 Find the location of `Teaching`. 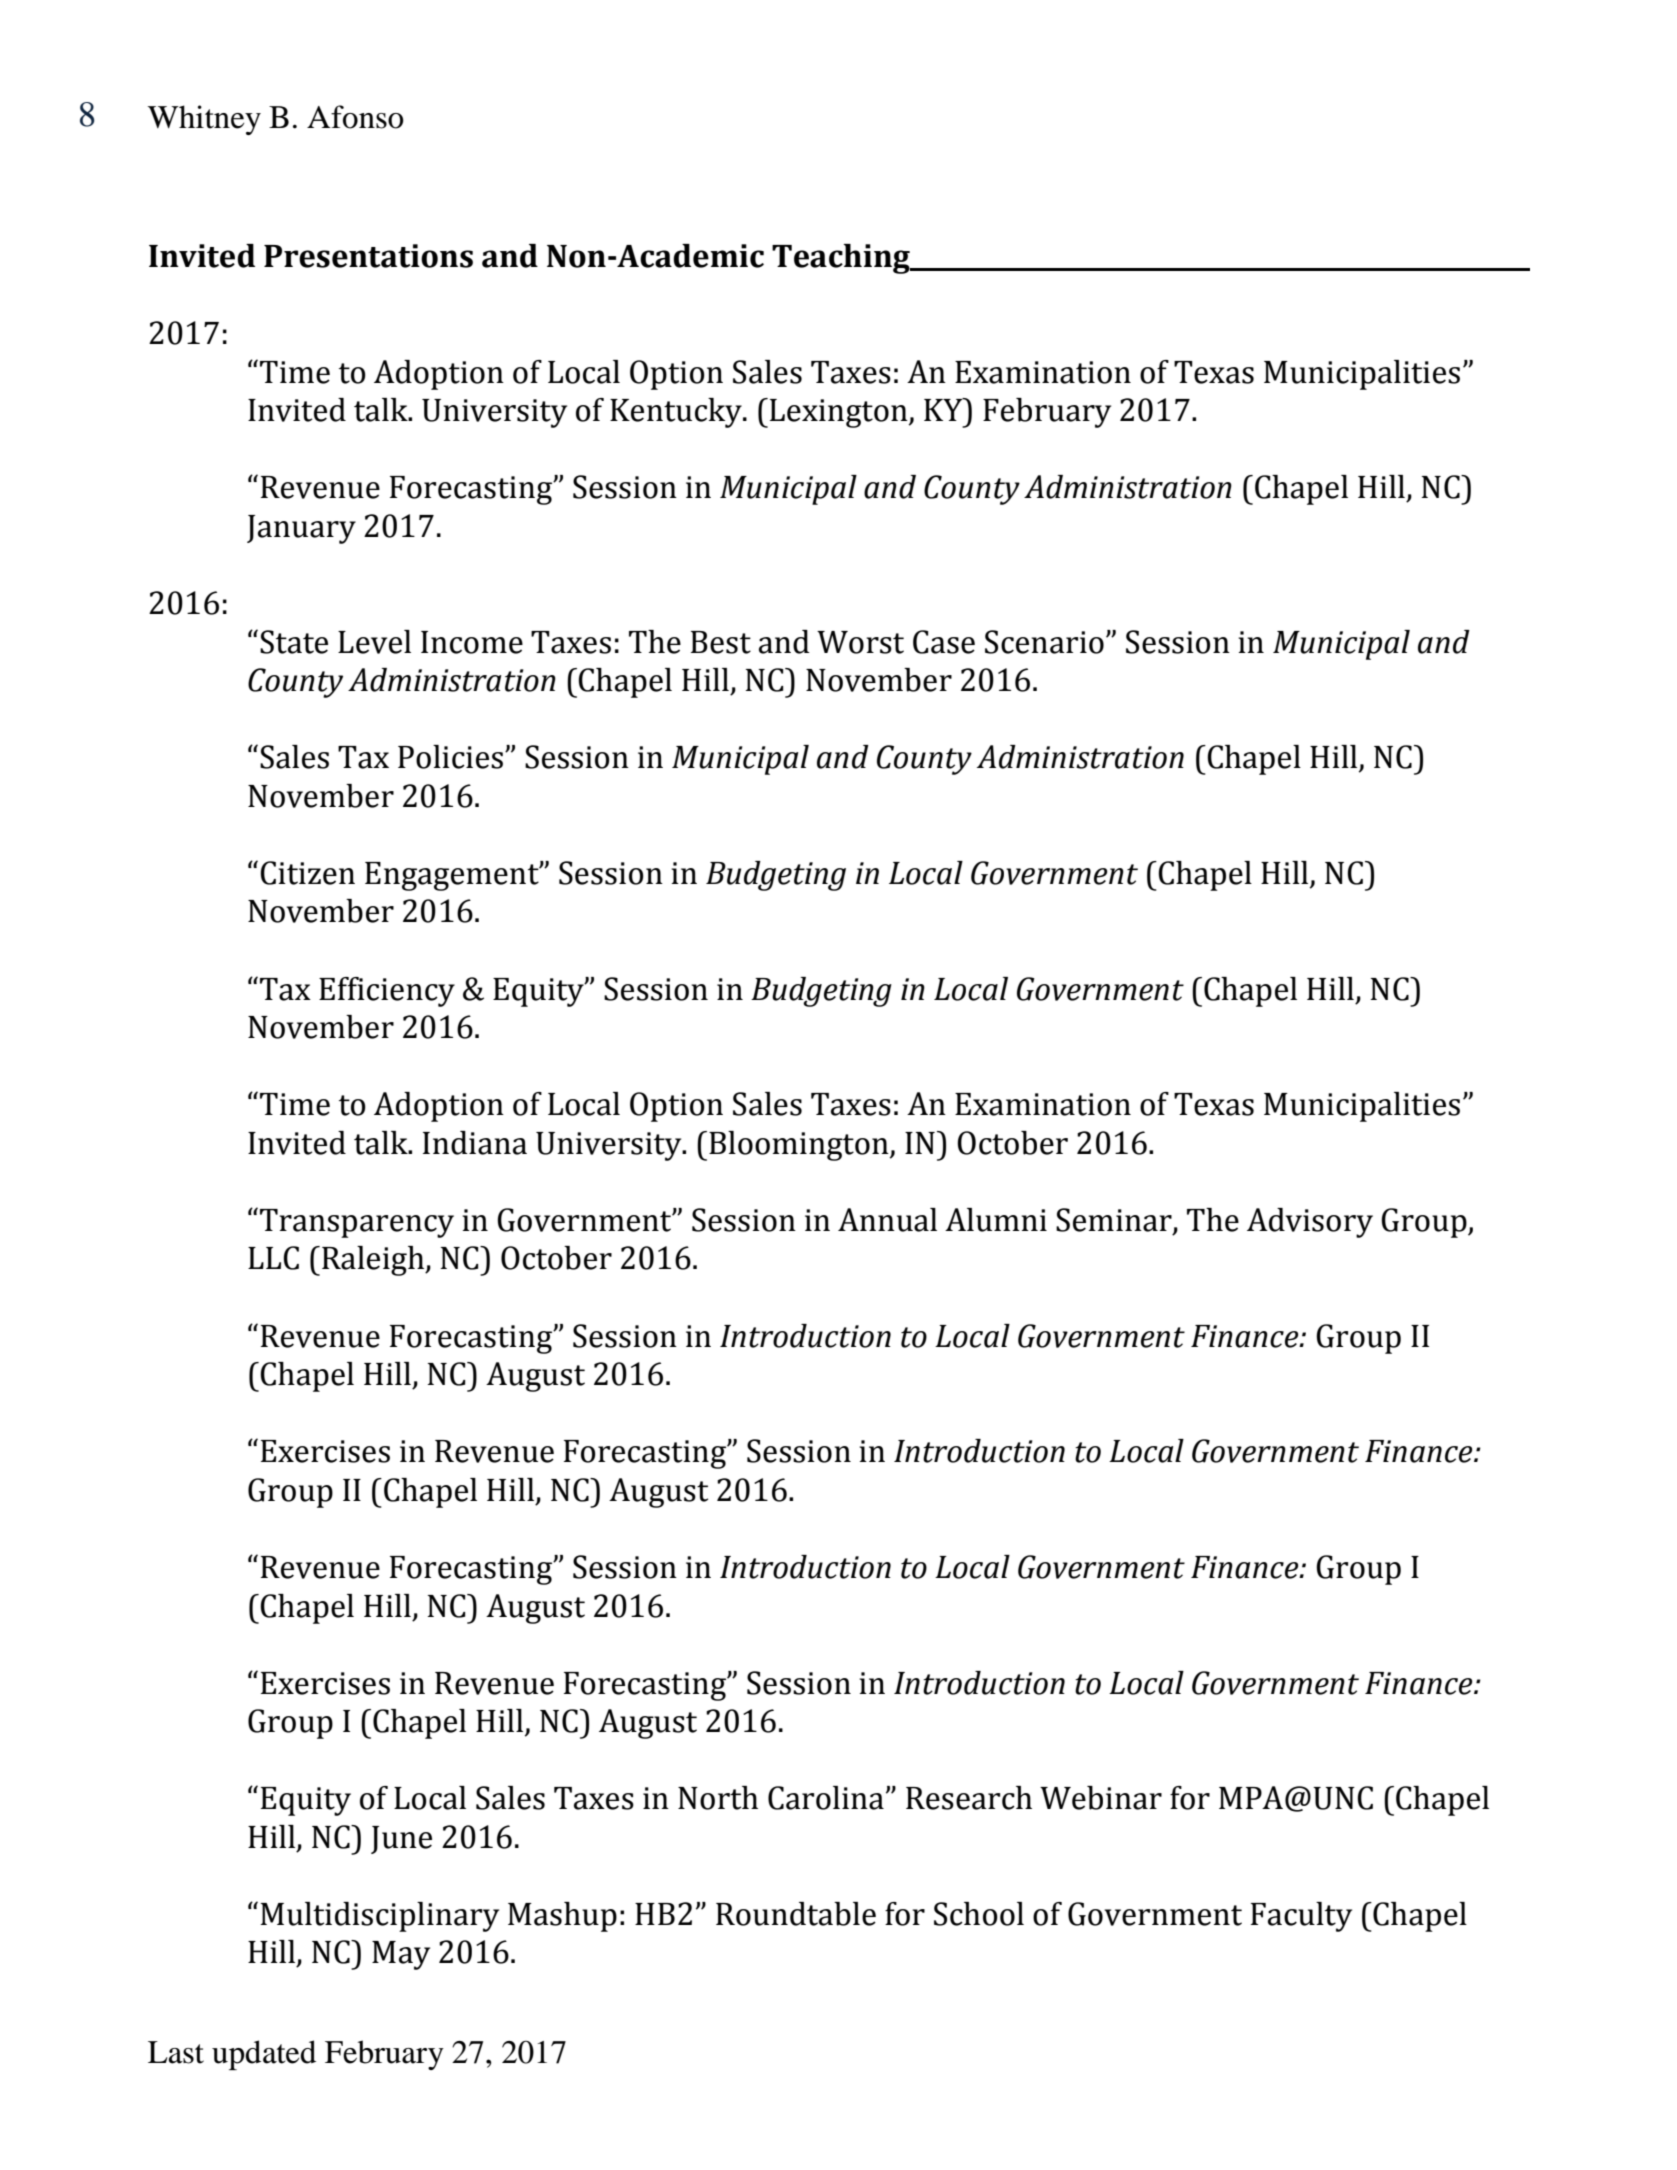

Teaching is located at coordinates (842, 259).
